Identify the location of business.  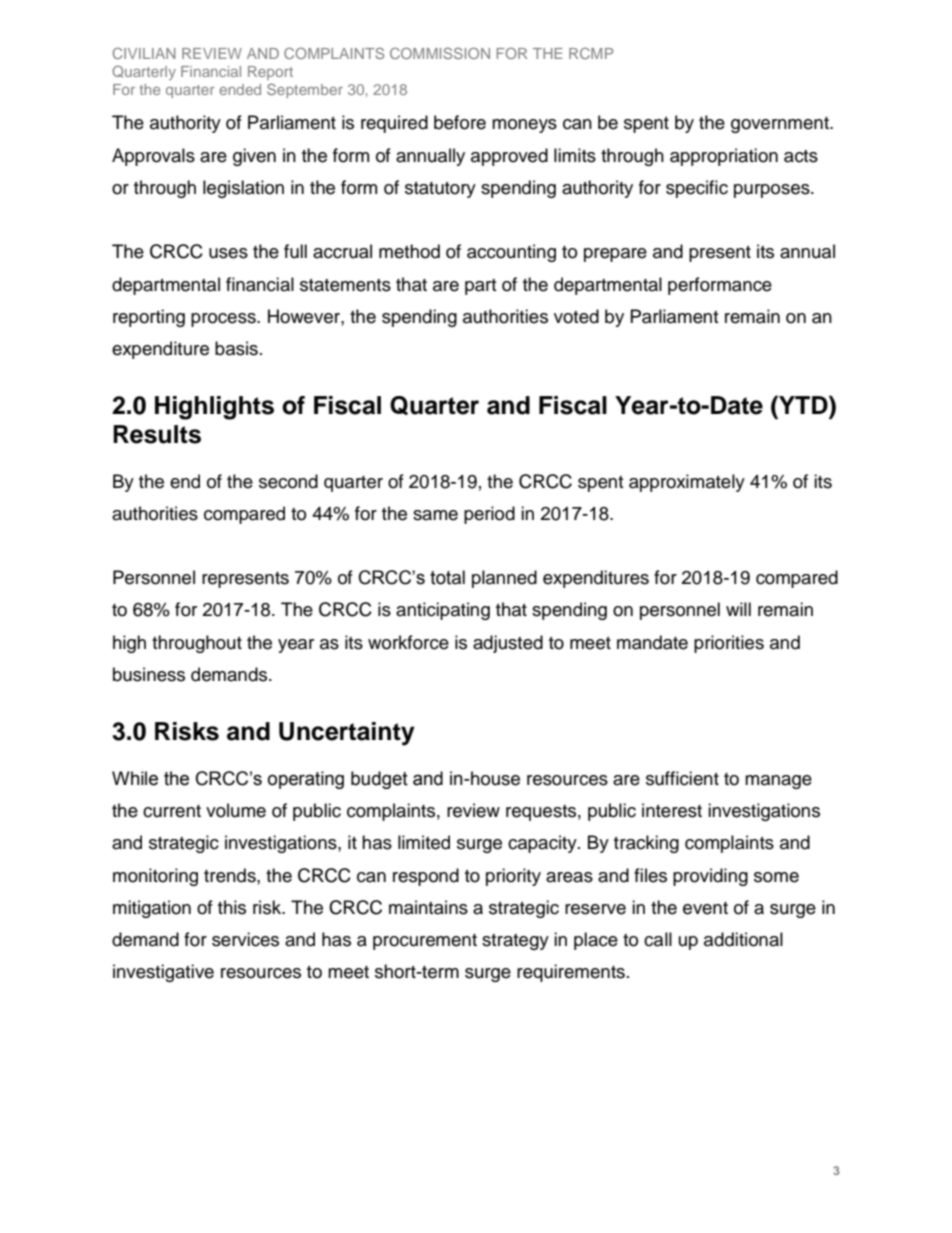
(149, 674).
